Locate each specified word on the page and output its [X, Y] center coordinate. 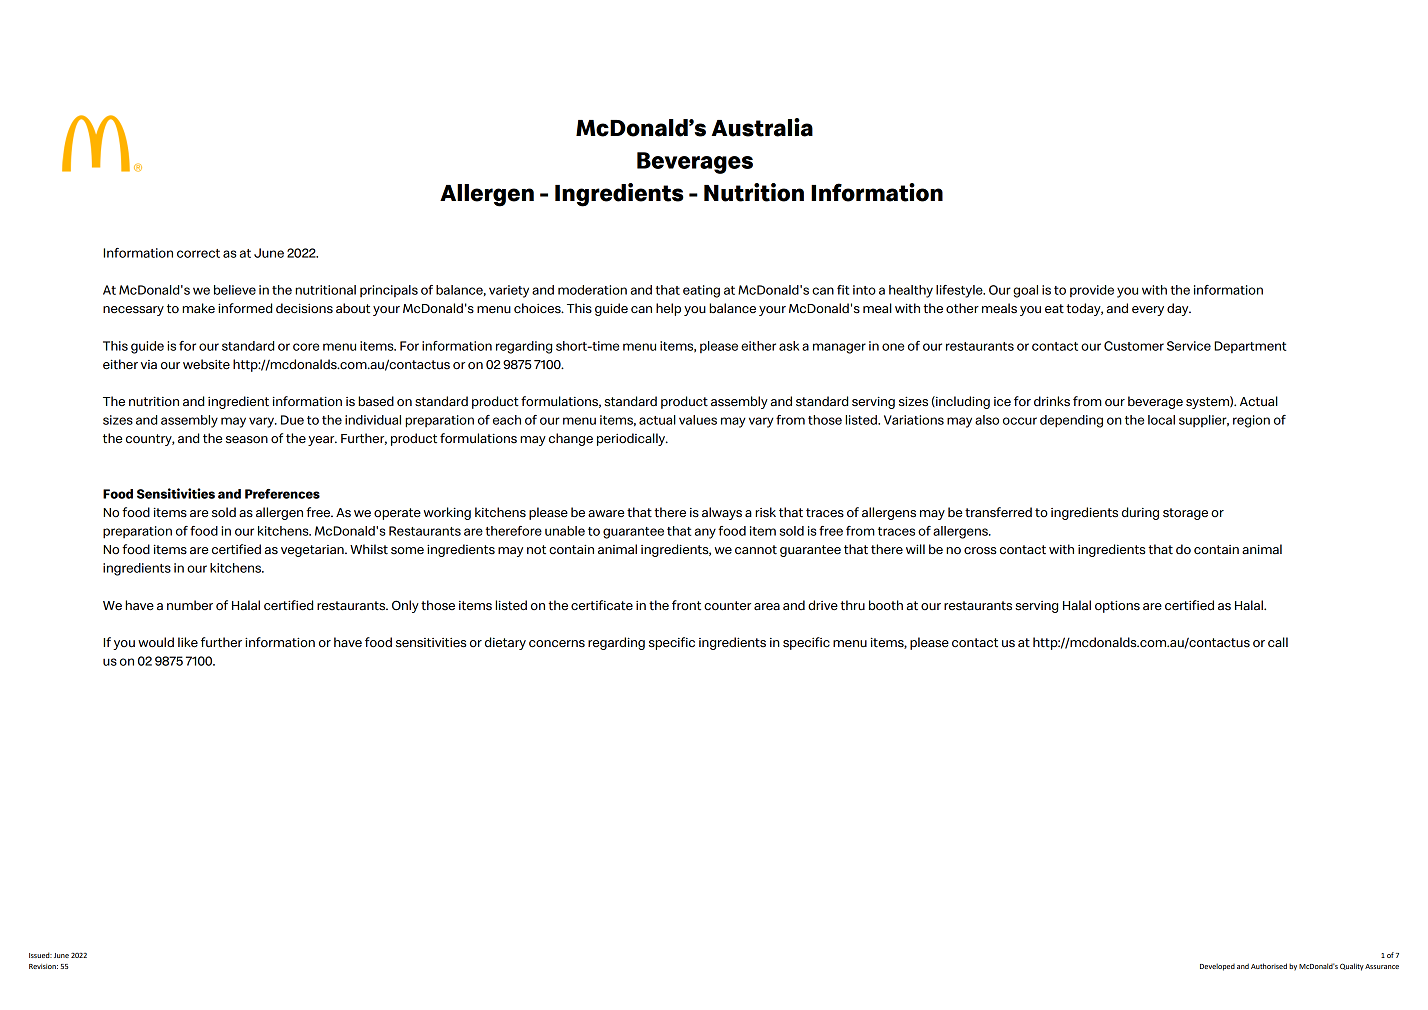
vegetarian [313, 551]
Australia [762, 127]
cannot [756, 550]
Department [1250, 347]
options [1117, 607]
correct [198, 253]
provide [1092, 291]
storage [1185, 514]
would [156, 642]
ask [789, 346]
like [188, 642]
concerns [557, 644]
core [306, 347]
